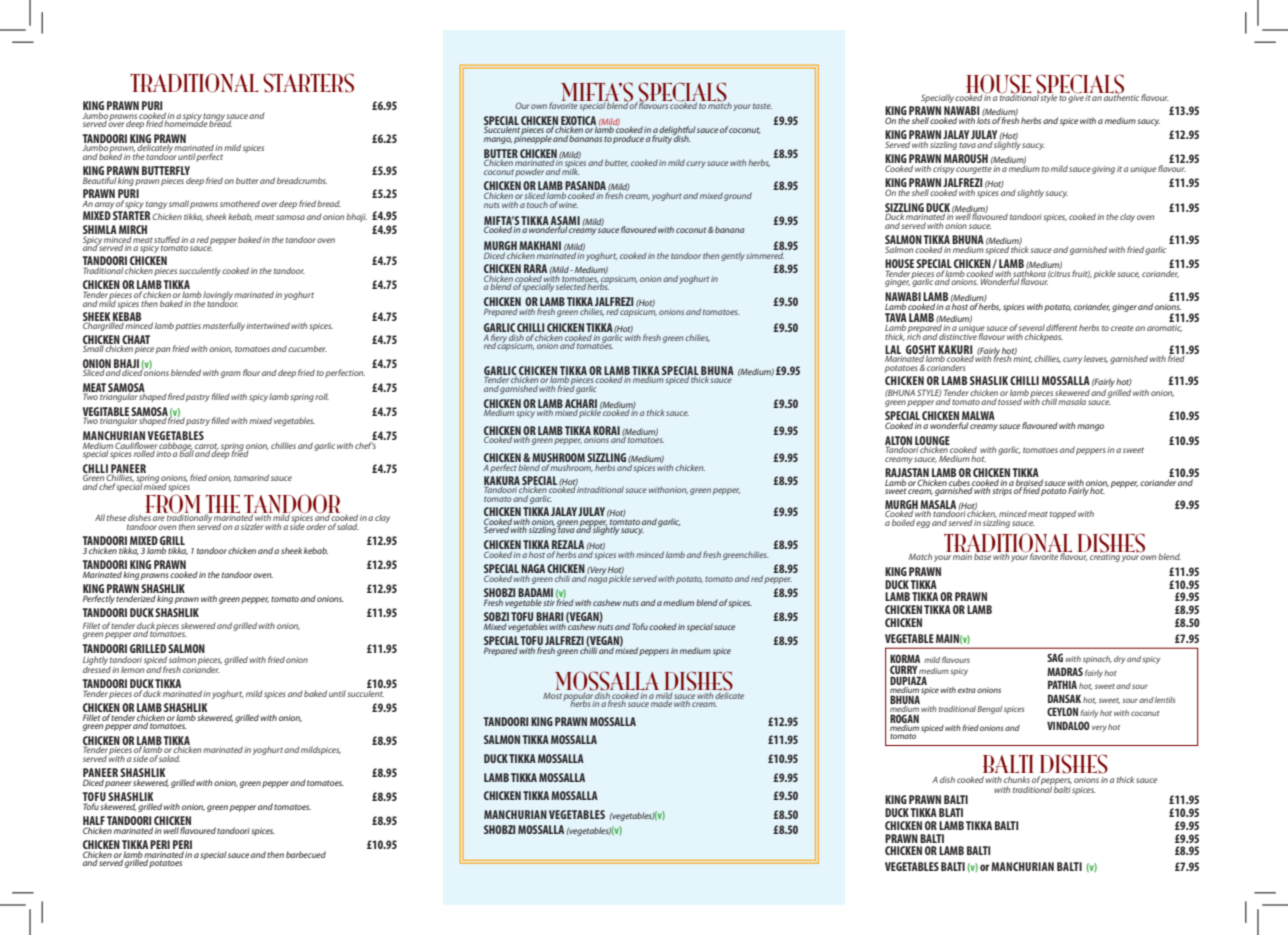 The width and height of the image is (1288, 935). Describe the element at coordinates (1031, 329) in the image. I see `several` at that location.
